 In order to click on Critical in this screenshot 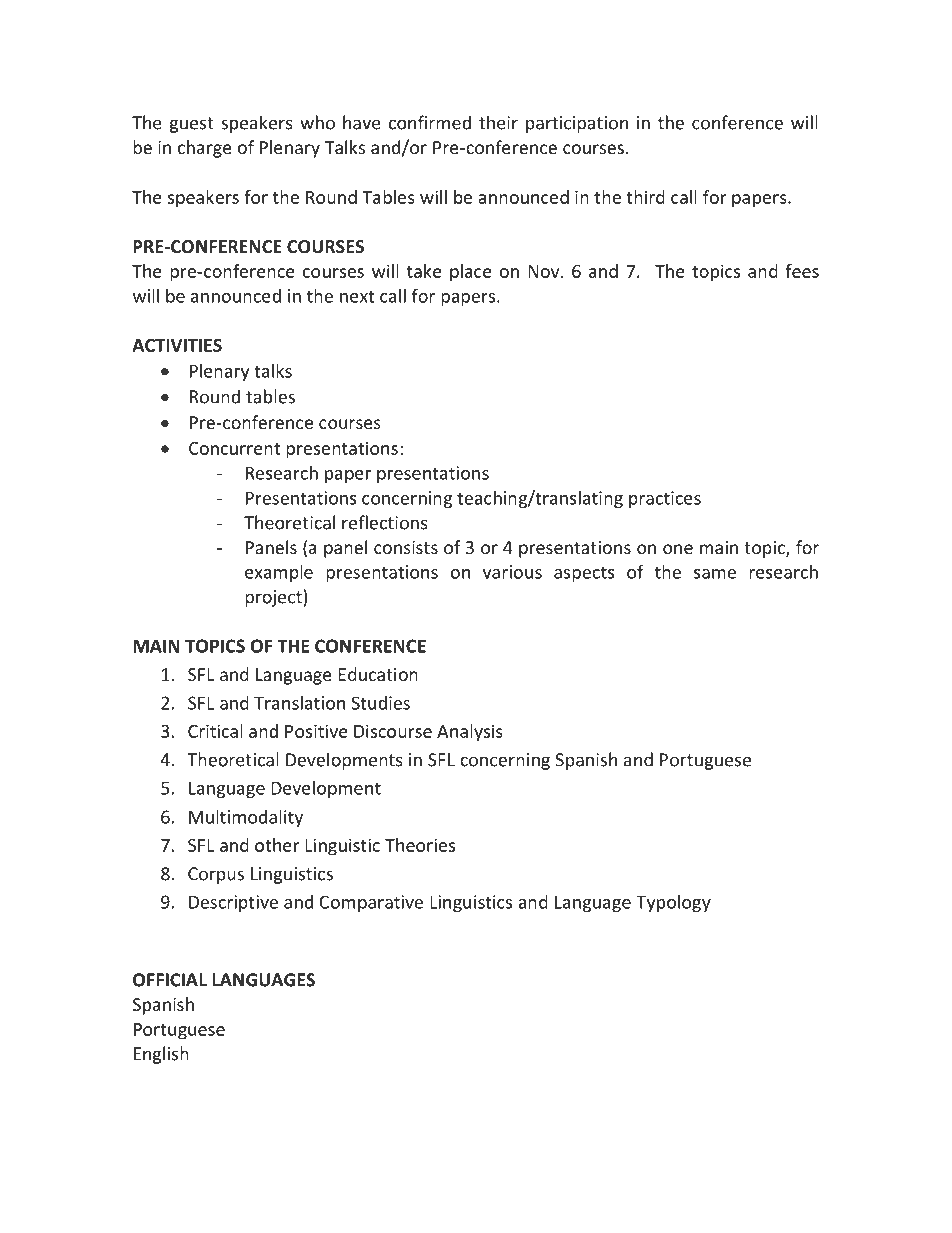, I will do `click(215, 731)`.
